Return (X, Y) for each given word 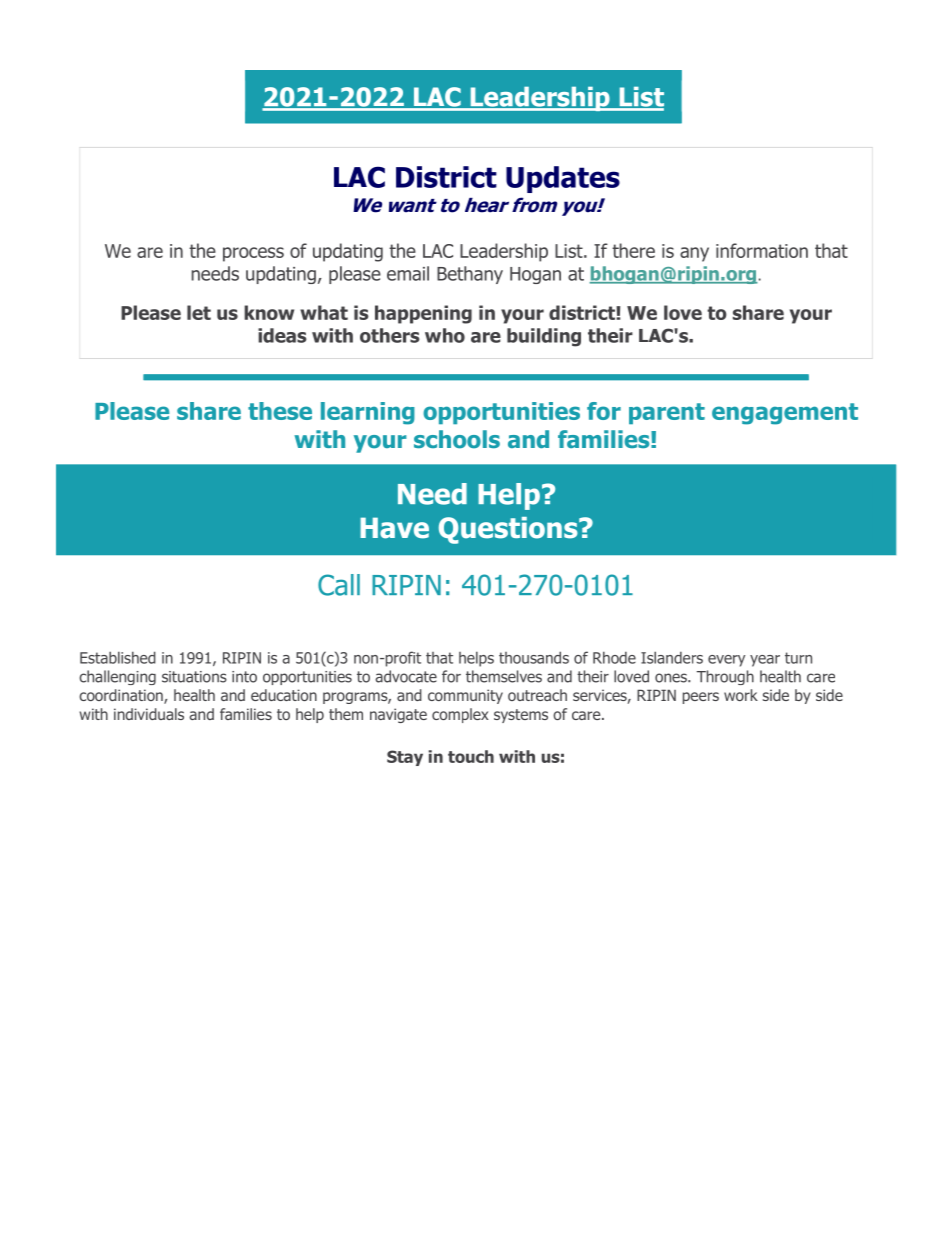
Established (118, 657)
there (633, 250)
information (762, 250)
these (280, 411)
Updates (563, 179)
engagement (785, 414)
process (253, 254)
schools (457, 439)
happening (423, 314)
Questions (509, 530)
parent (667, 413)
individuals (149, 714)
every (726, 661)
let (199, 312)
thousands (534, 657)
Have (394, 528)
